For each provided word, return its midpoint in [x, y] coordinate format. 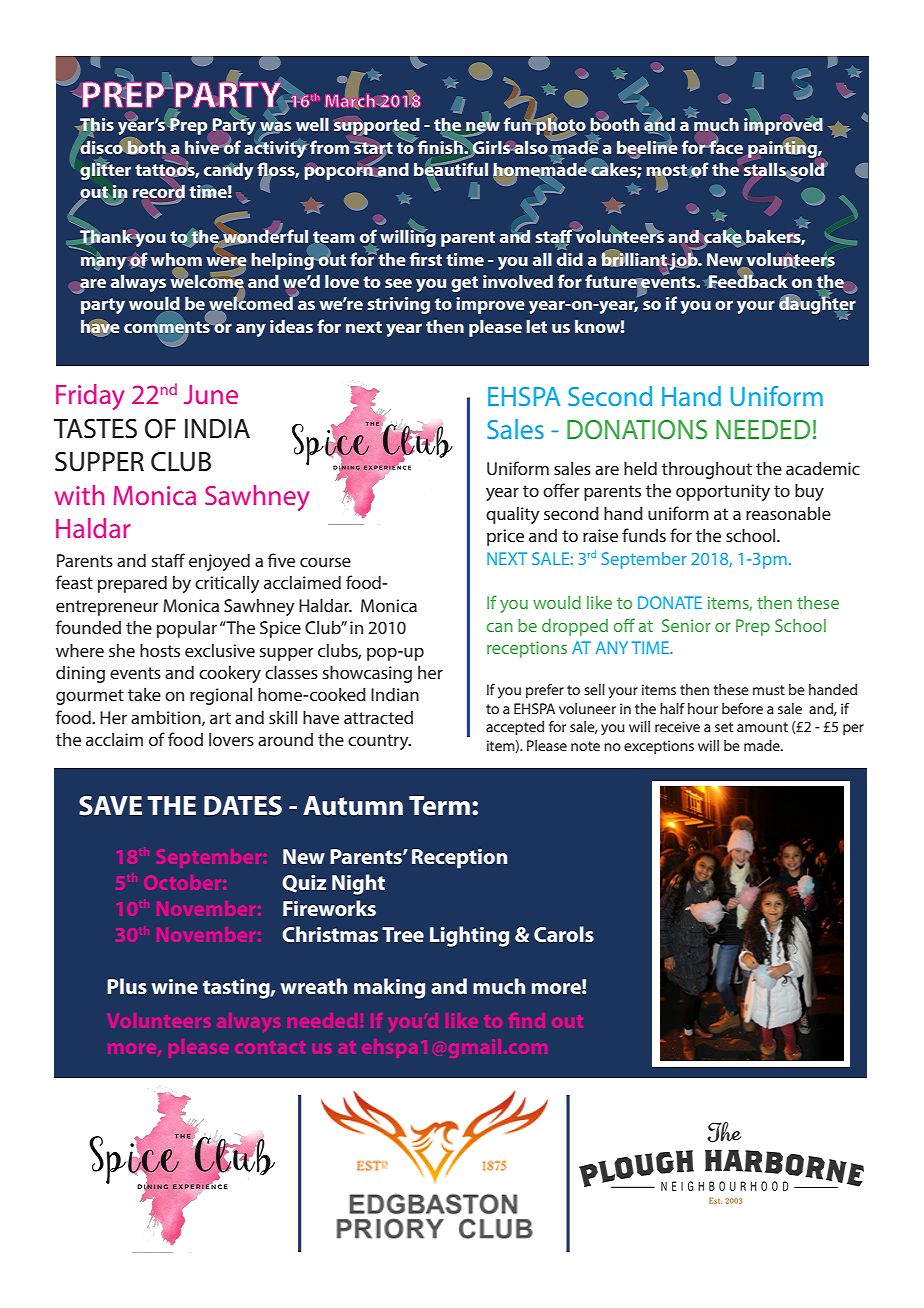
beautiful [451, 169]
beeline [647, 147]
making [389, 988]
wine [174, 986]
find [527, 1020]
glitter [105, 170]
